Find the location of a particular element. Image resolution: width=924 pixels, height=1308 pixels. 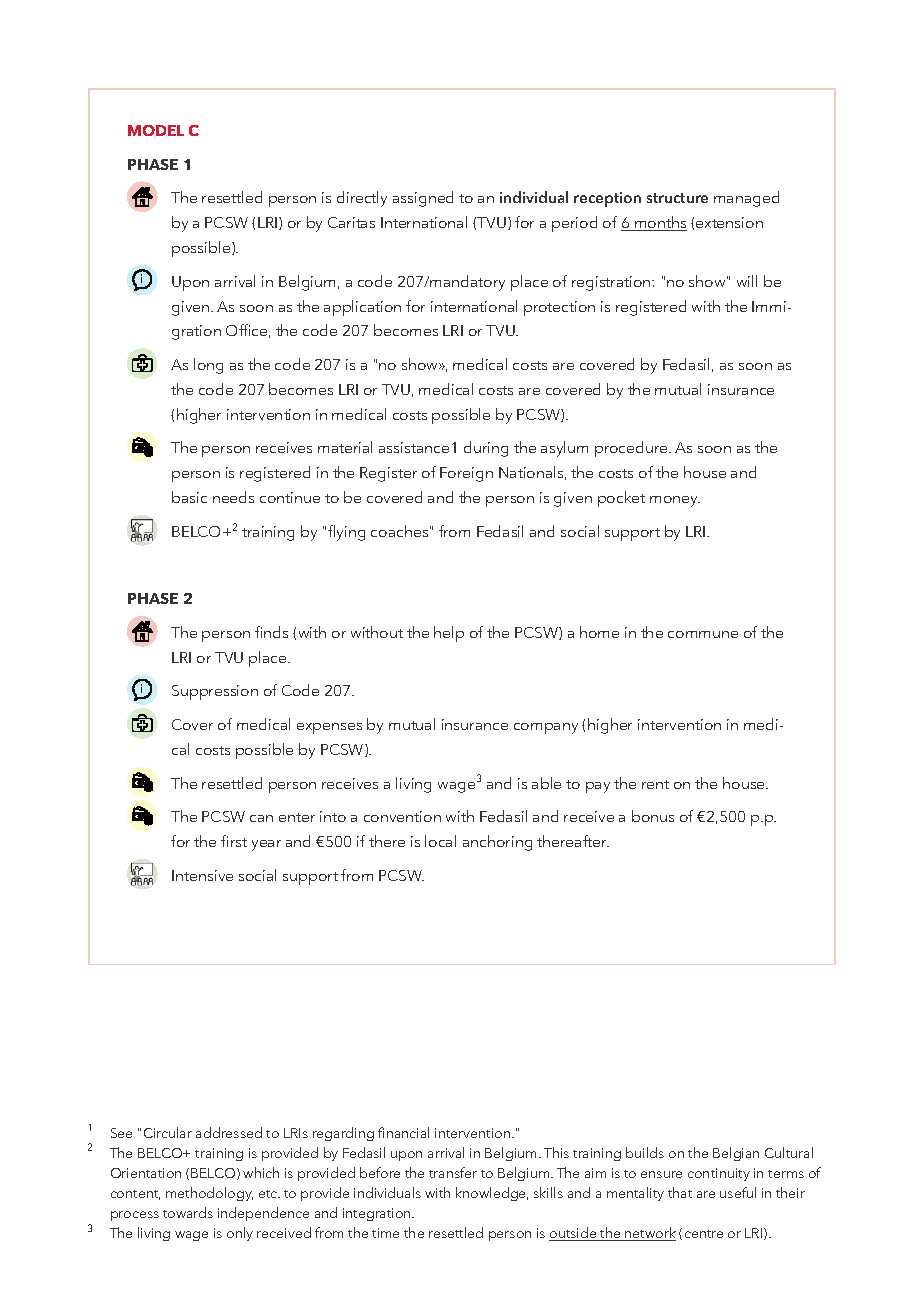

basic is located at coordinates (189, 497).
